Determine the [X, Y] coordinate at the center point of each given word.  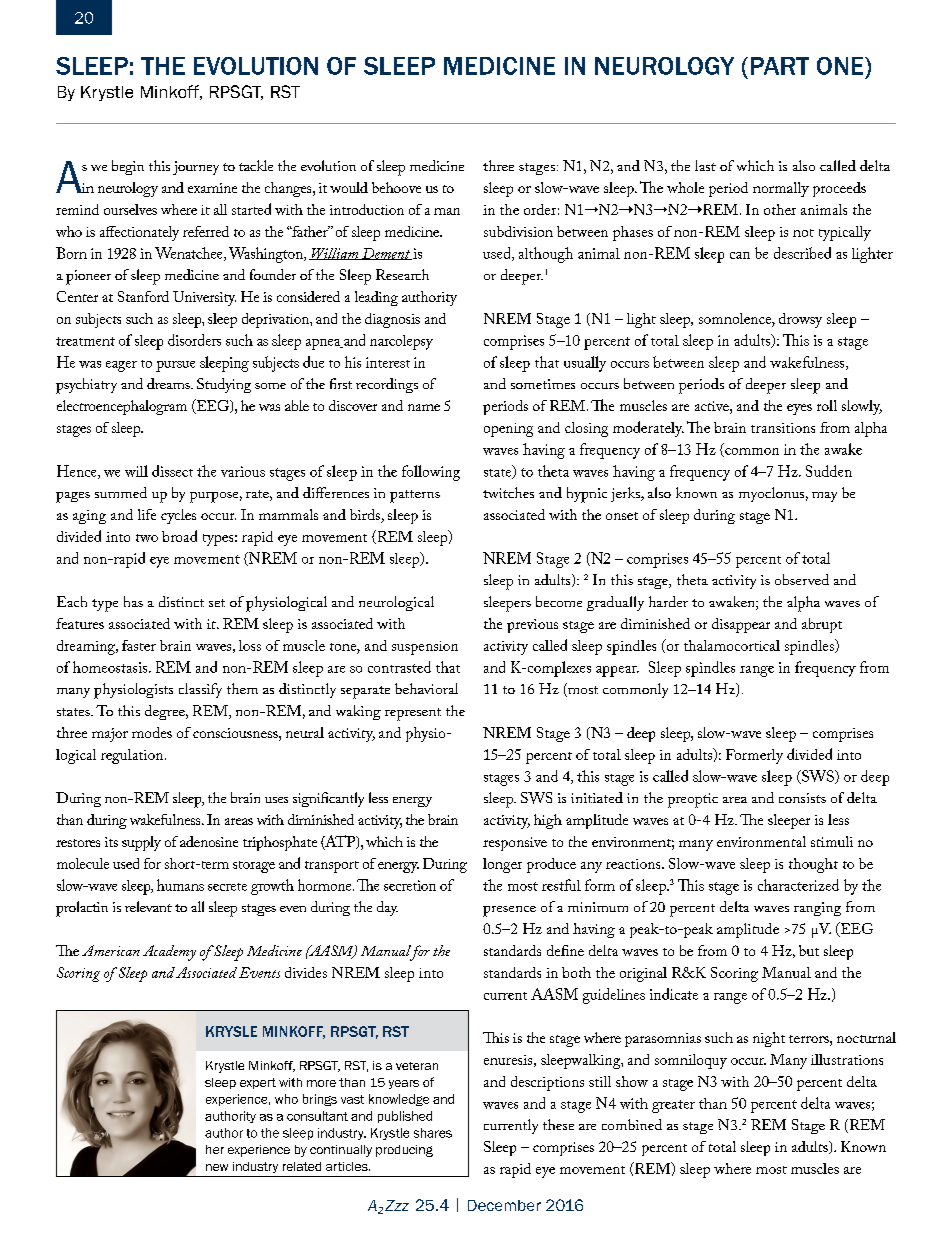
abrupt [822, 625]
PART [780, 66]
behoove [396, 187]
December [504, 1205]
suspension [425, 648]
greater [673, 1106]
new [217, 1167]
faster [139, 645]
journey [196, 168]
